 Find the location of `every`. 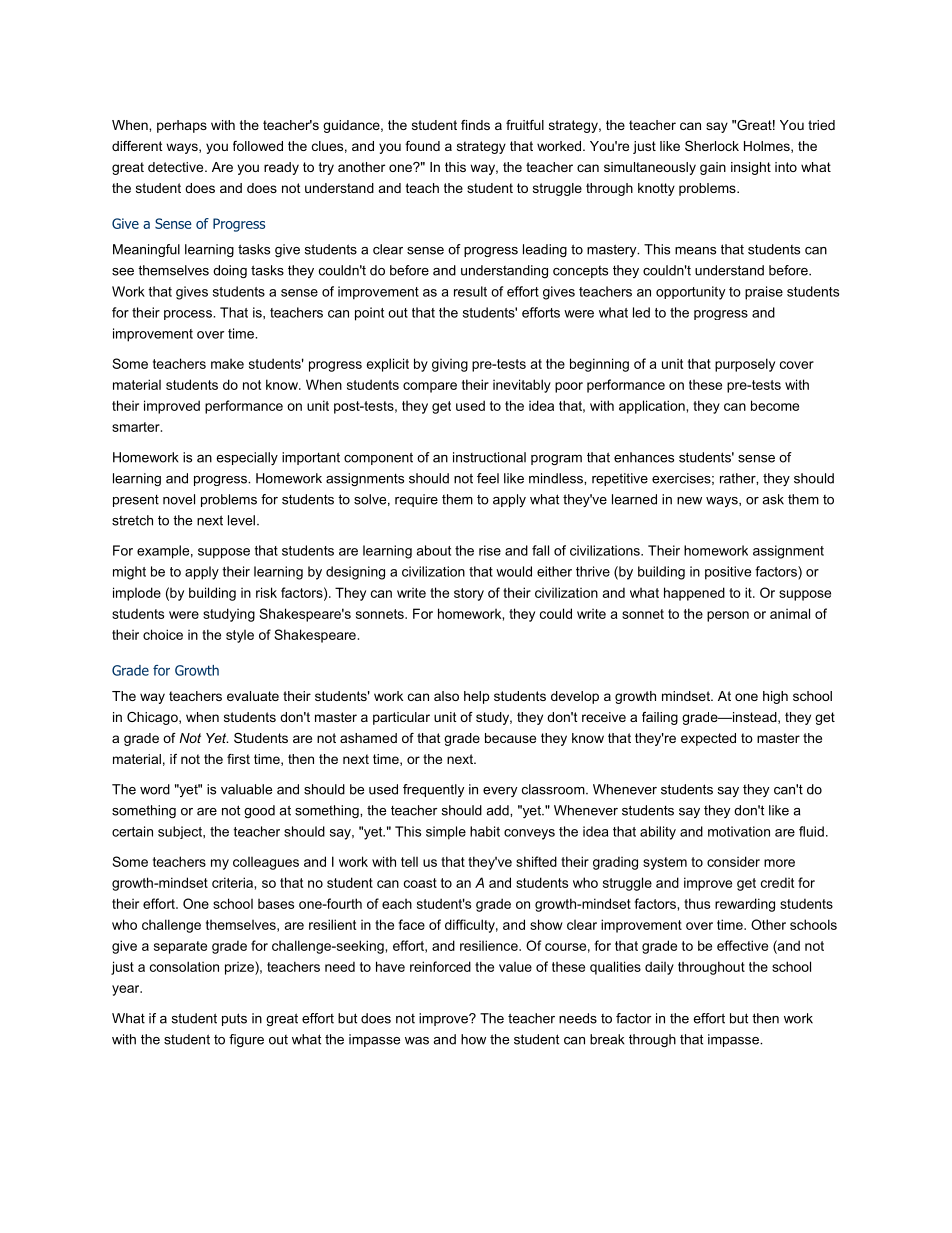

every is located at coordinates (500, 792).
